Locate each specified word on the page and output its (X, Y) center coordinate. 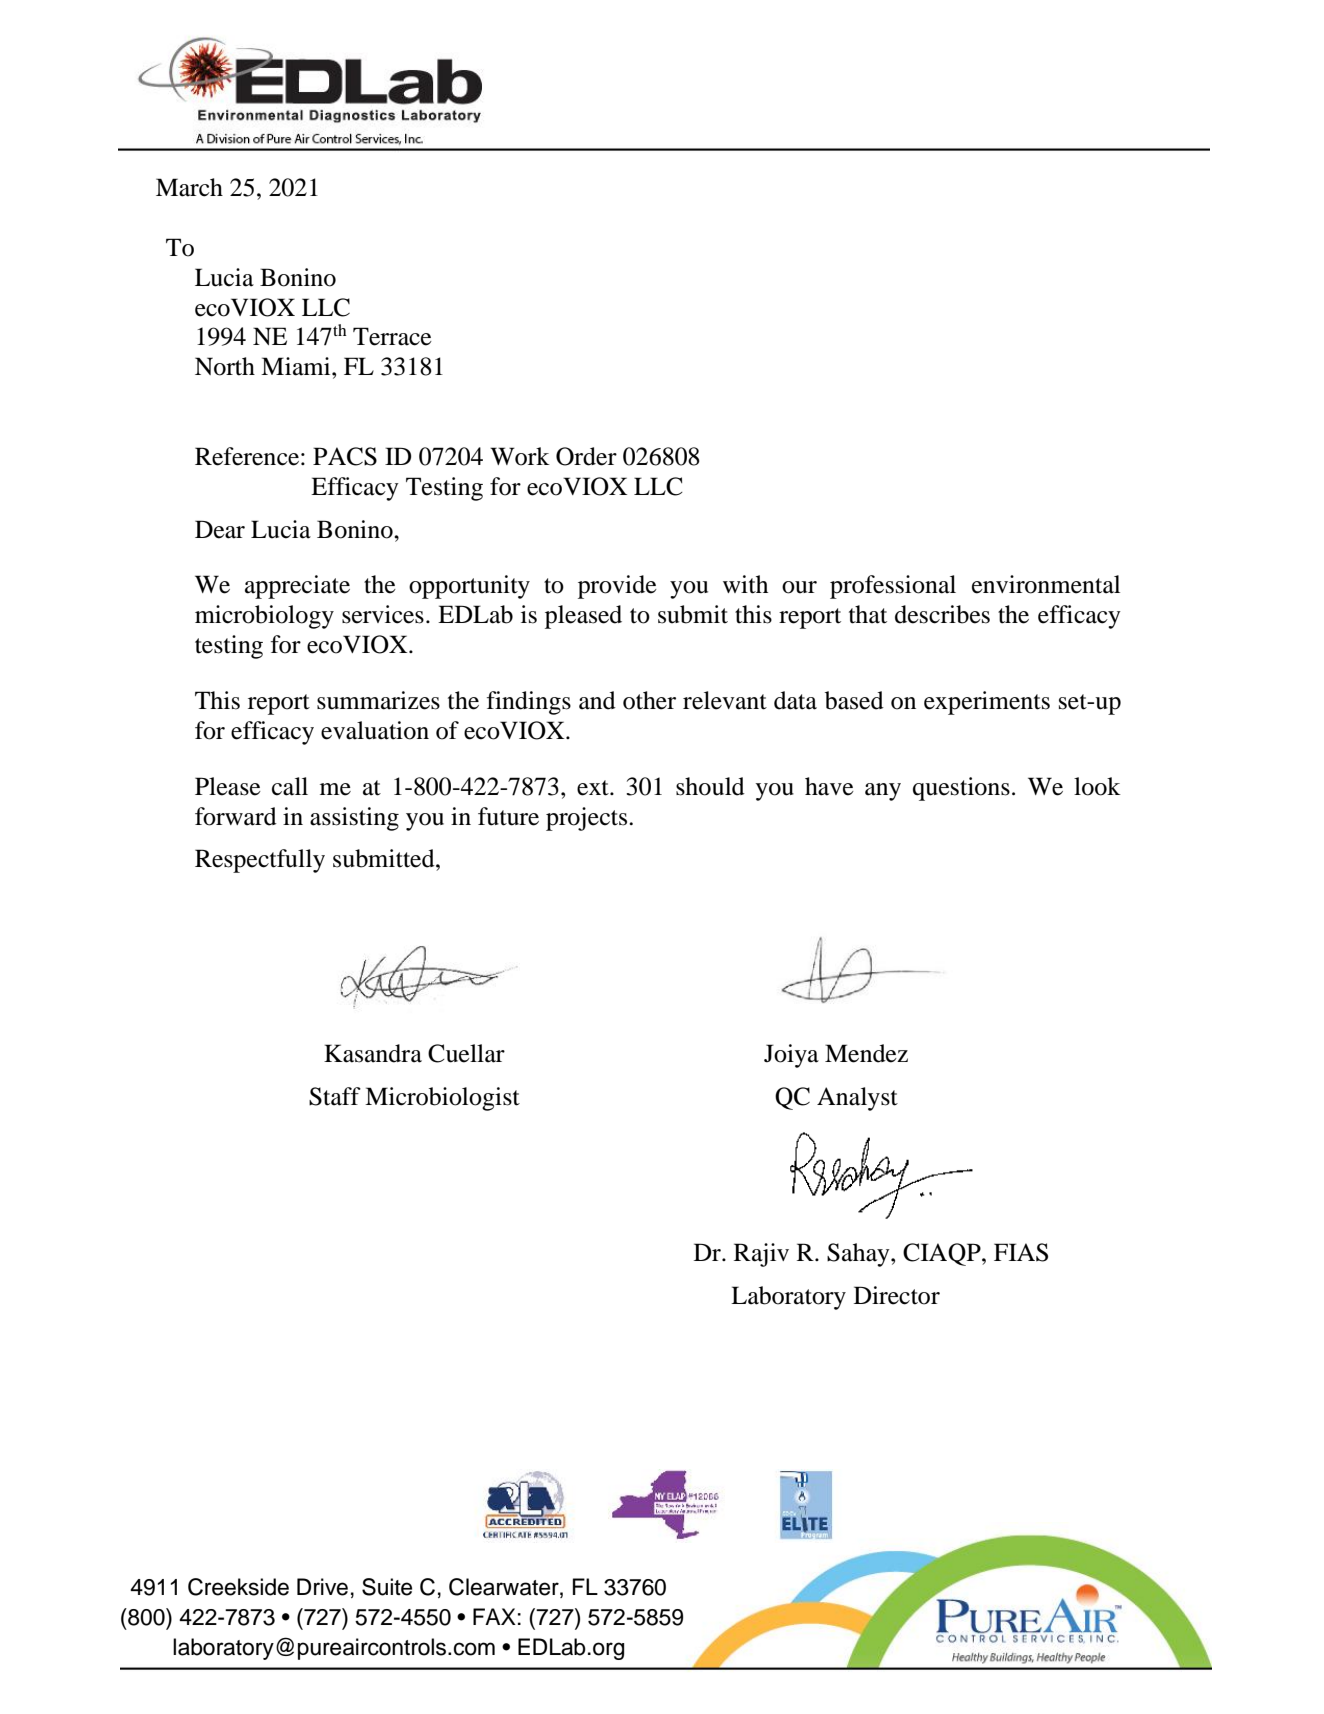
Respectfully (260, 861)
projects (588, 819)
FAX (494, 1616)
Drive (322, 1587)
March (189, 187)
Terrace (392, 336)
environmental (1046, 584)
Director (897, 1295)
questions (961, 789)
